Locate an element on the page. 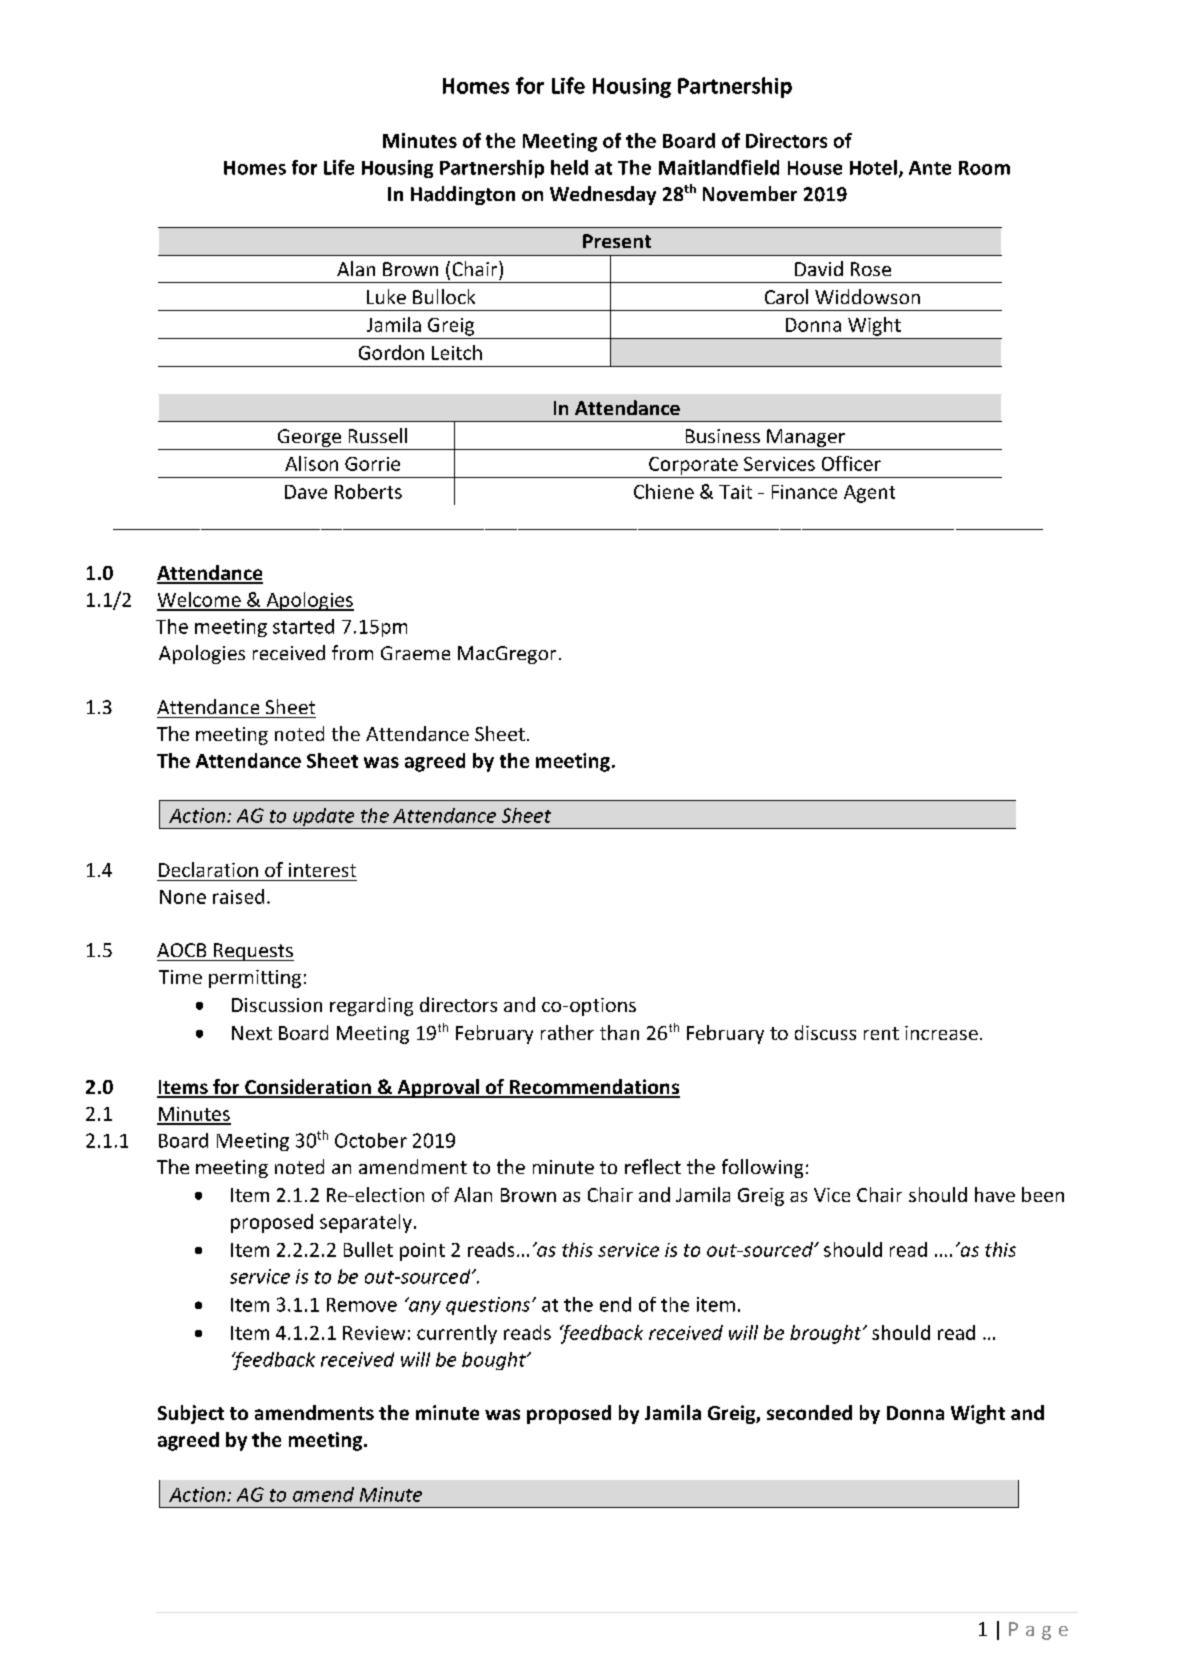 The height and width of the document is (1680, 1188). Luke is located at coordinates (386, 296).
